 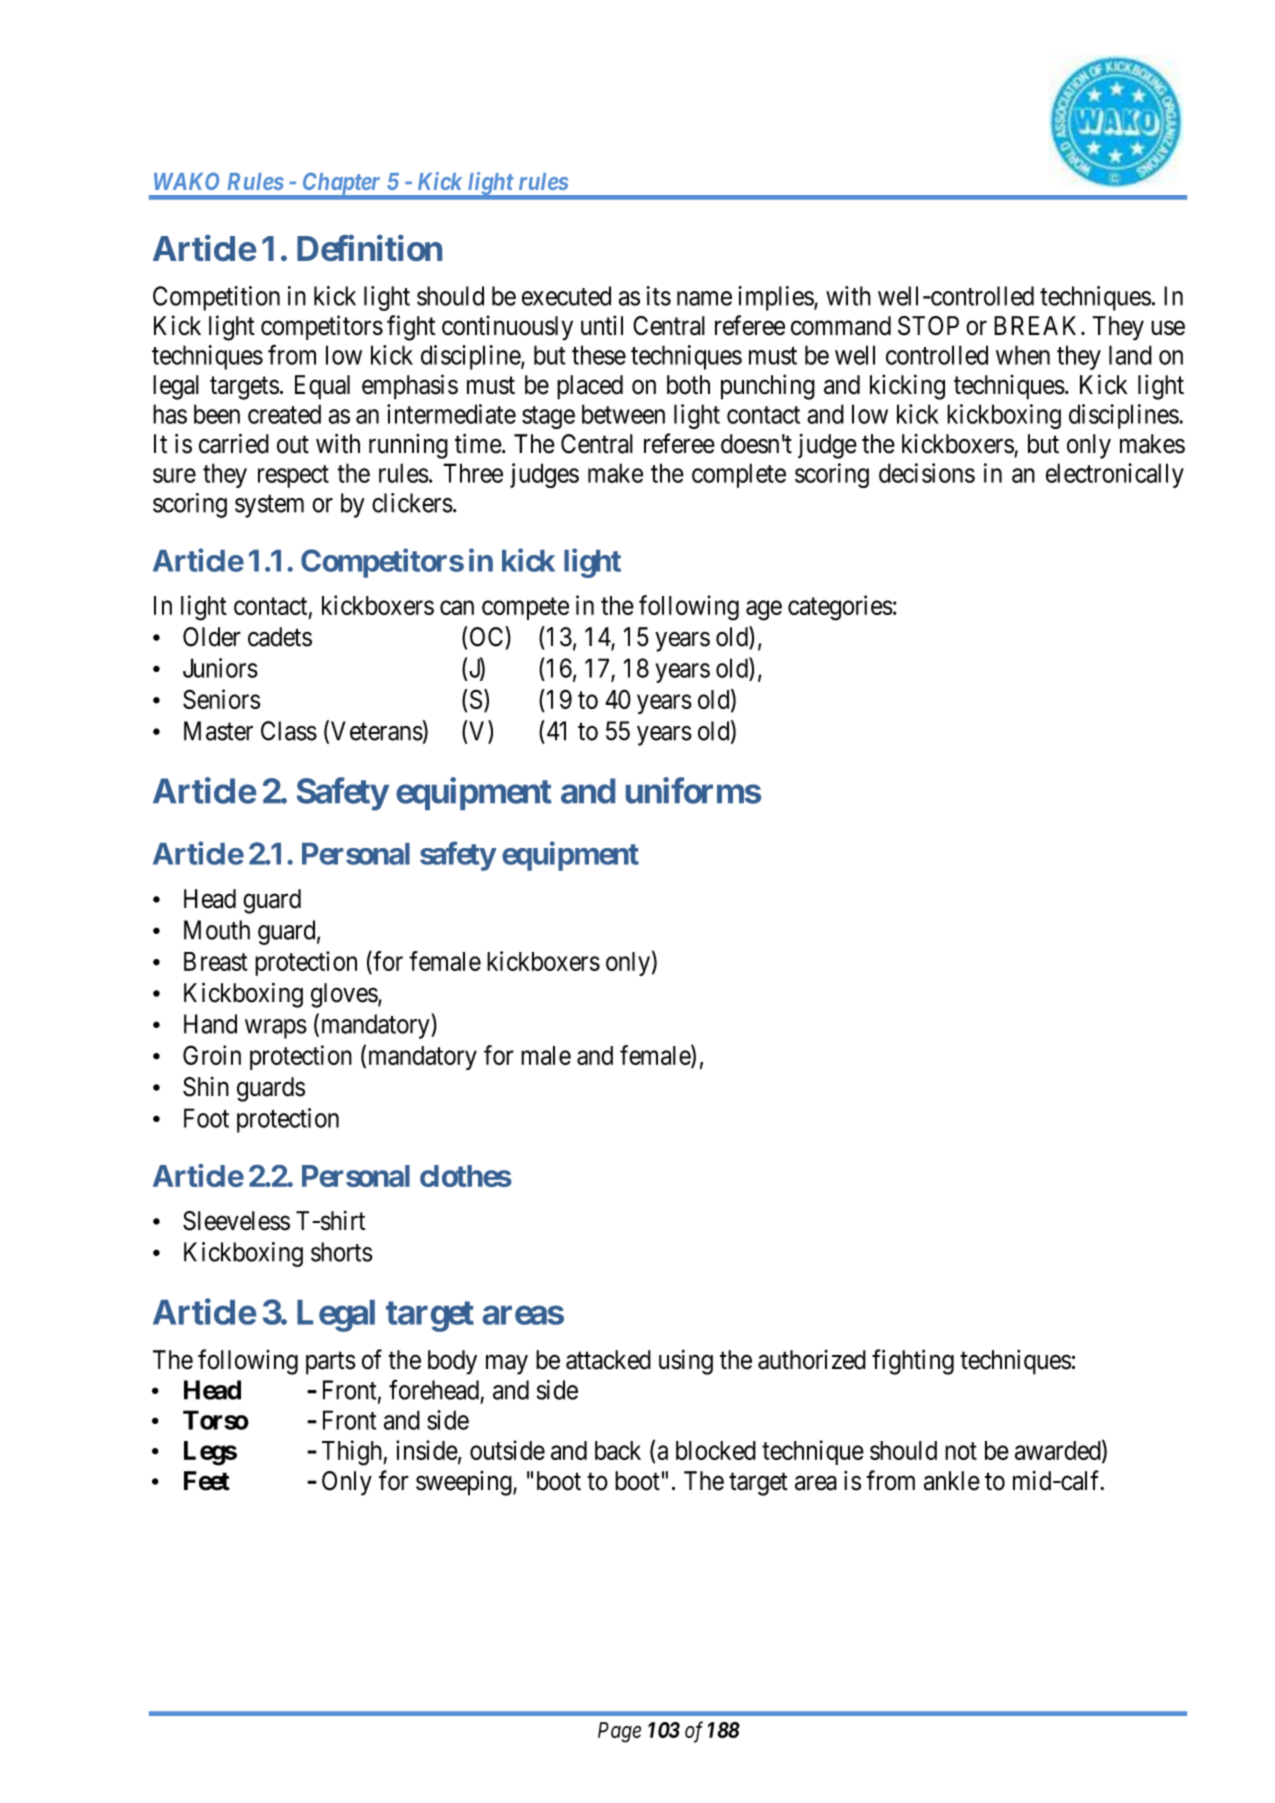 What do you see at coordinates (216, 298) in the image?
I see `Competition` at bounding box center [216, 298].
